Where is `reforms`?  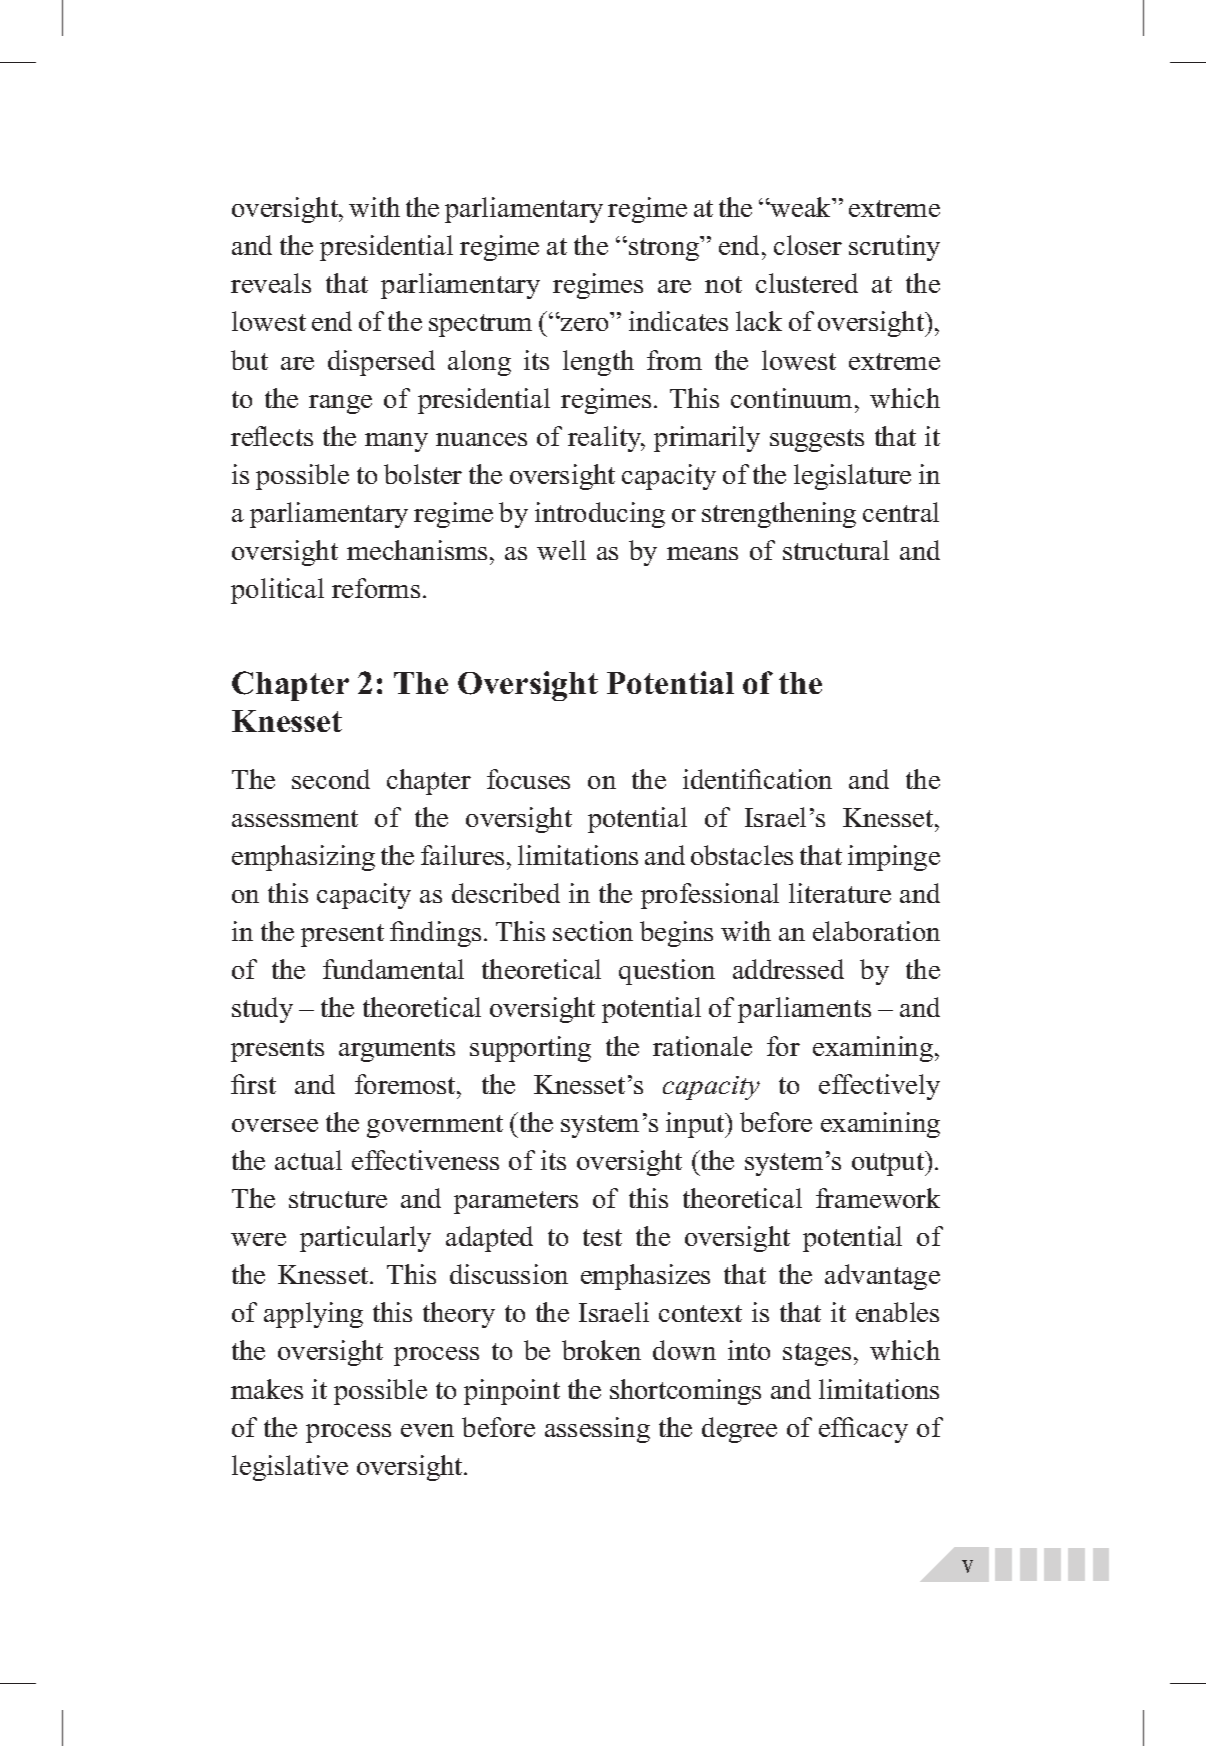 reforms is located at coordinates (376, 588).
